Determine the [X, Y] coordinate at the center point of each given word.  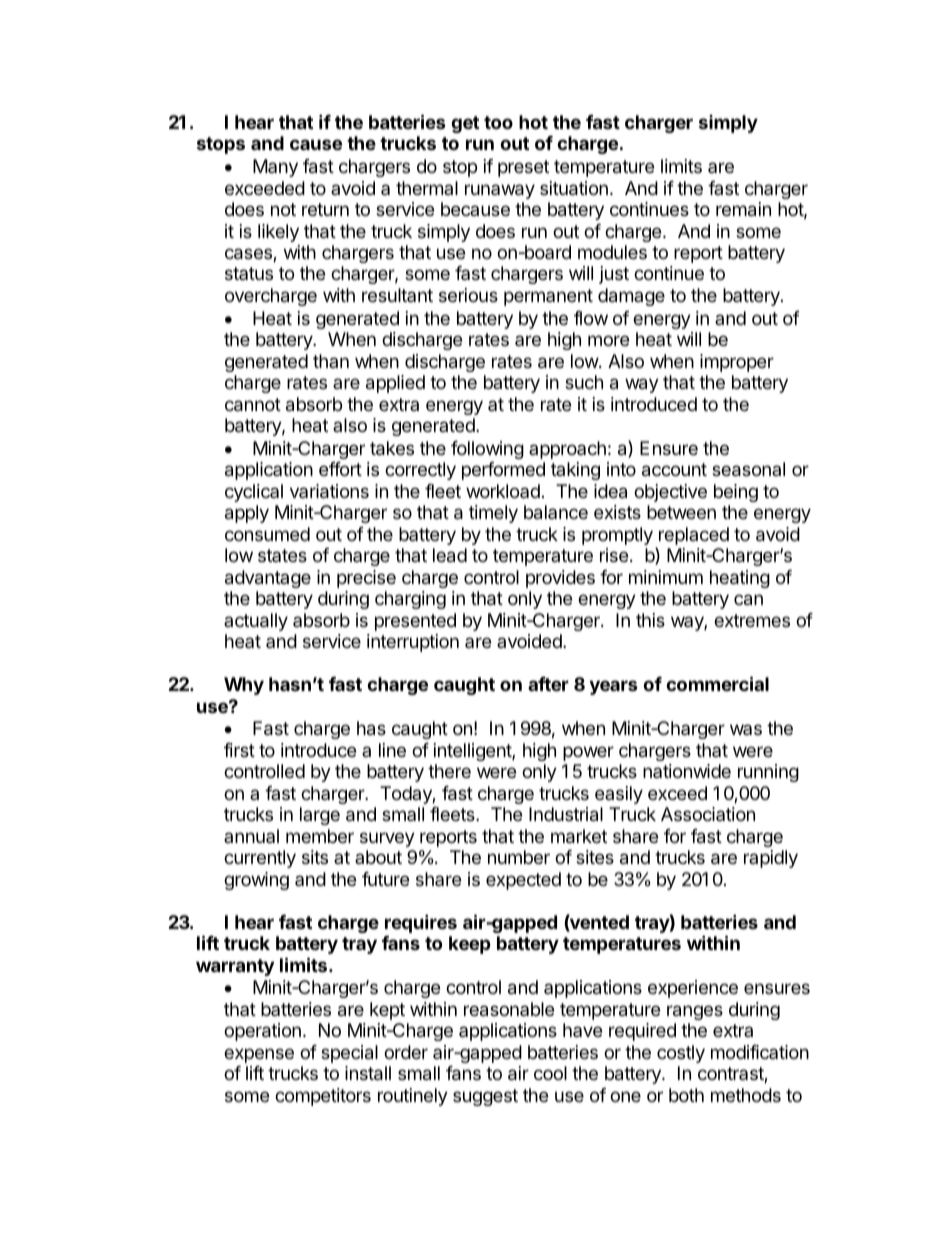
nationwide [687, 771]
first [239, 750]
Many [275, 168]
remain [743, 209]
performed [503, 471]
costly [681, 1054]
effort [340, 469]
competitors [323, 1097]
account [674, 470]
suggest [485, 1097]
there [449, 771]
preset [523, 168]
